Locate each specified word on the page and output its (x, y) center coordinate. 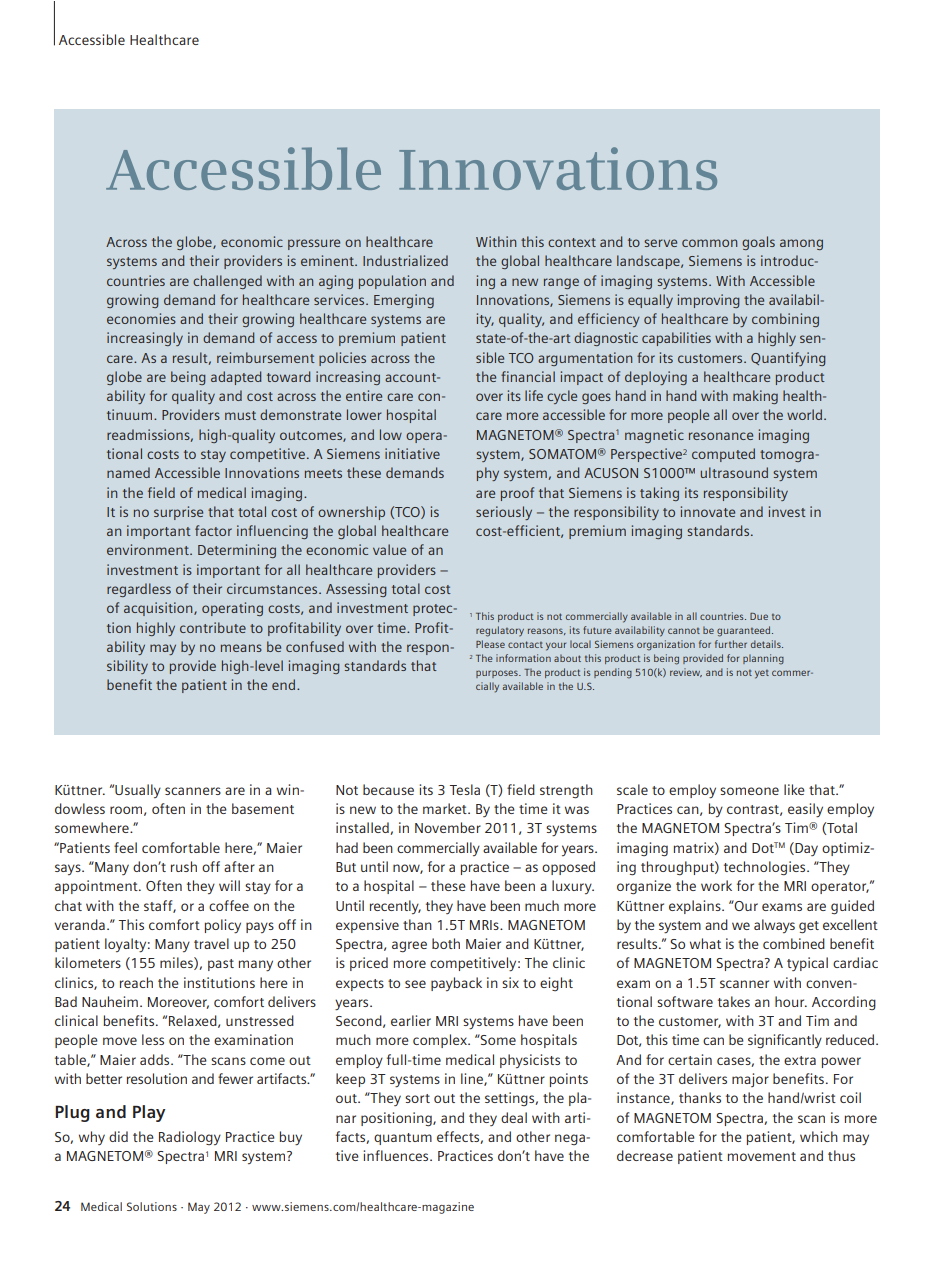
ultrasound (734, 472)
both (446, 943)
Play (149, 1113)
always (774, 926)
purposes (498, 674)
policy (222, 926)
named (128, 472)
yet (762, 674)
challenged (227, 282)
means (241, 648)
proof (517, 494)
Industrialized (405, 260)
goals (758, 243)
